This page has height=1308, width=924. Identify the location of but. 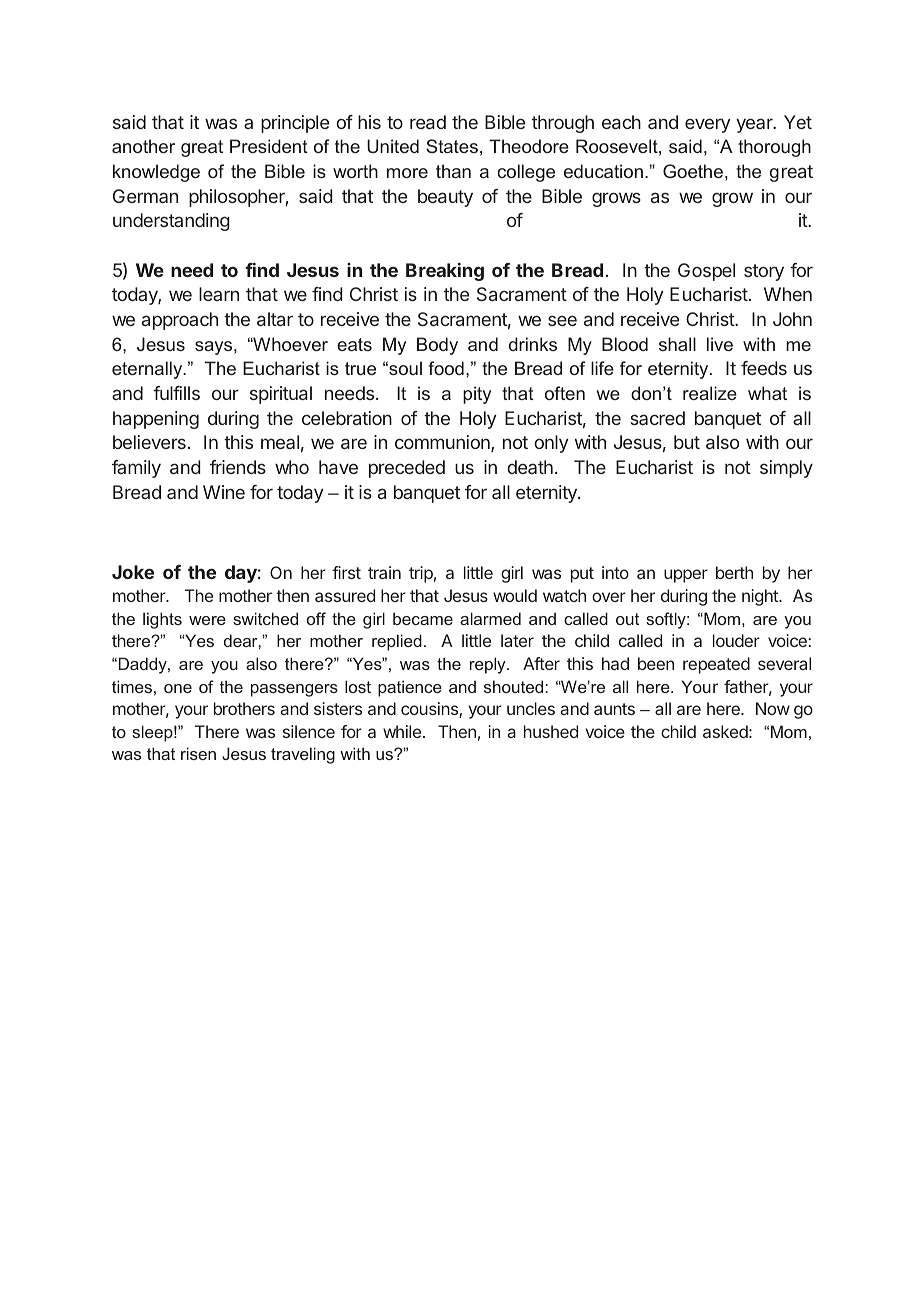
(687, 442).
